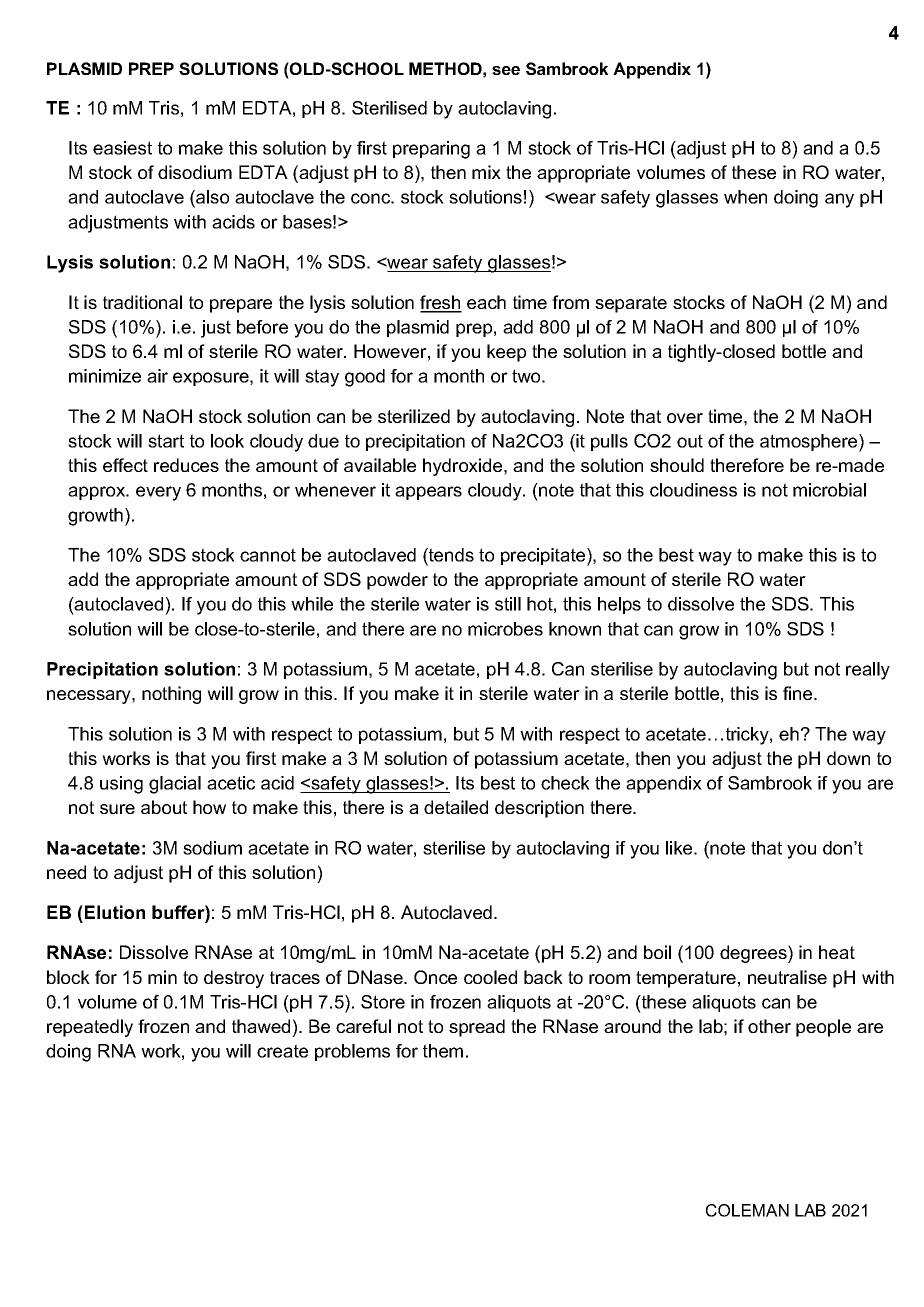  I want to click on hydroxide, so click(464, 467).
